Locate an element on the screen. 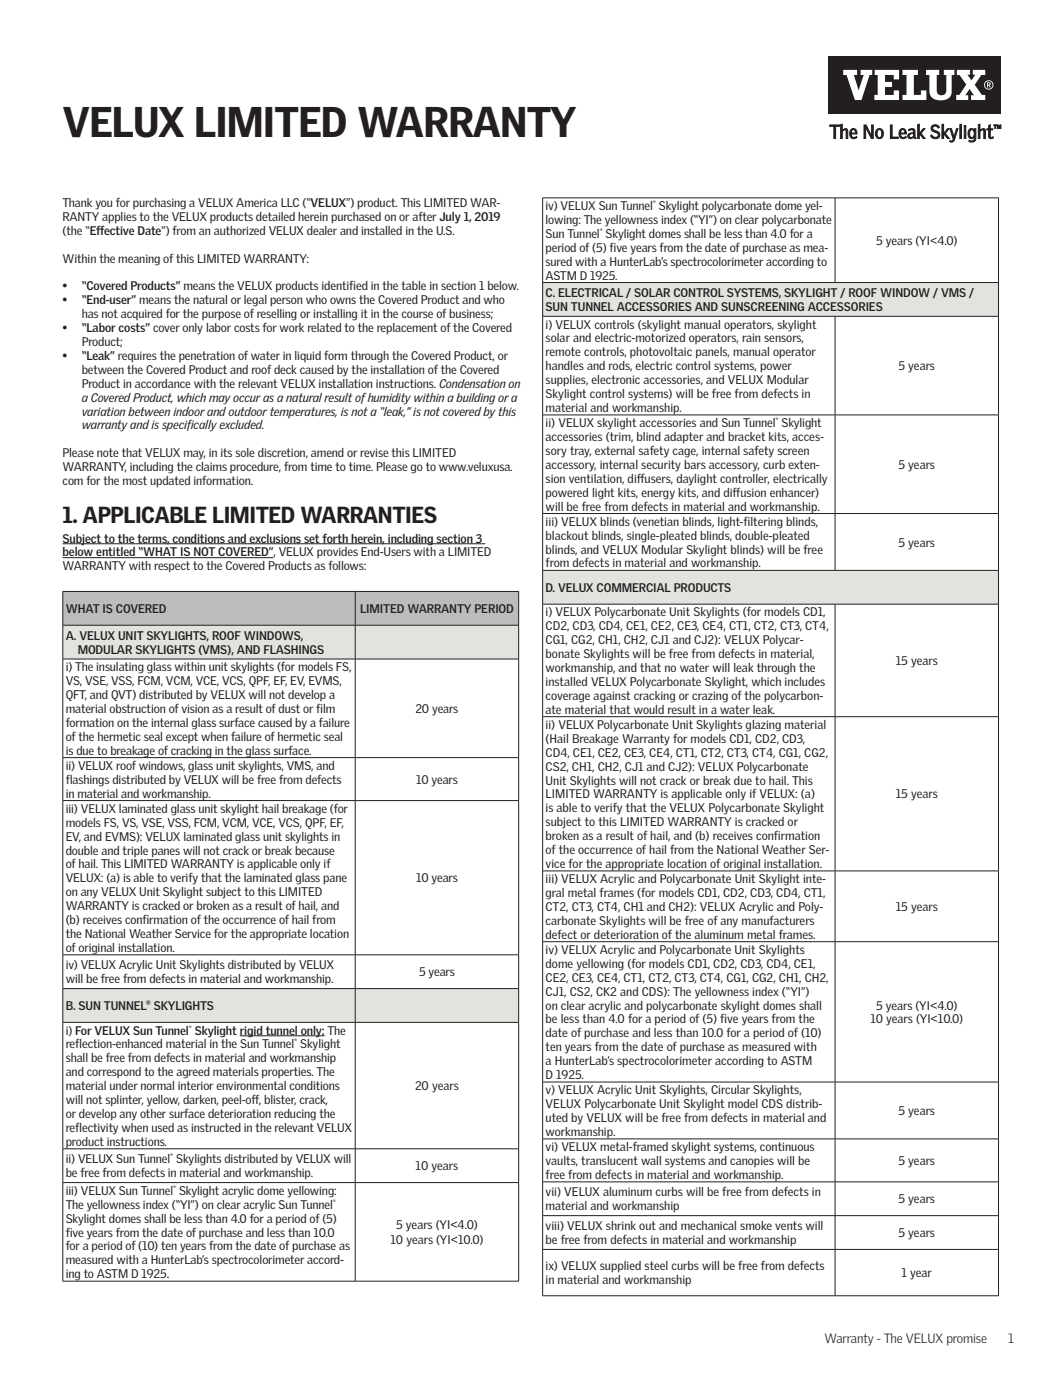 The width and height of the screenshot is (1064, 1377). authorized is located at coordinates (239, 230).
